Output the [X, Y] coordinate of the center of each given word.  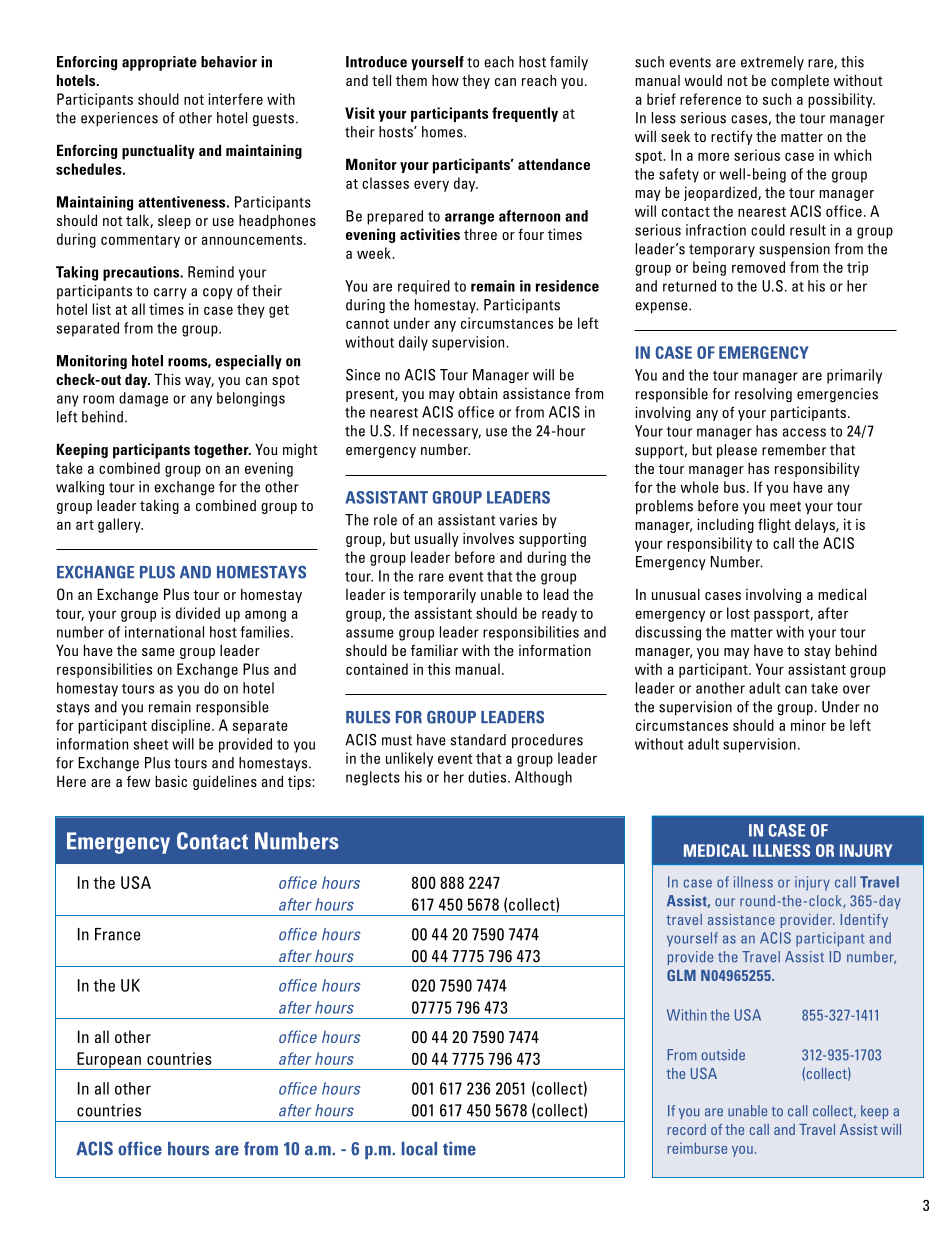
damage [143, 399]
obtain [478, 393]
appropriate [159, 63]
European [109, 1061]
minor [808, 725]
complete [800, 81]
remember [794, 450]
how [445, 80]
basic [171, 781]
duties [488, 777]
